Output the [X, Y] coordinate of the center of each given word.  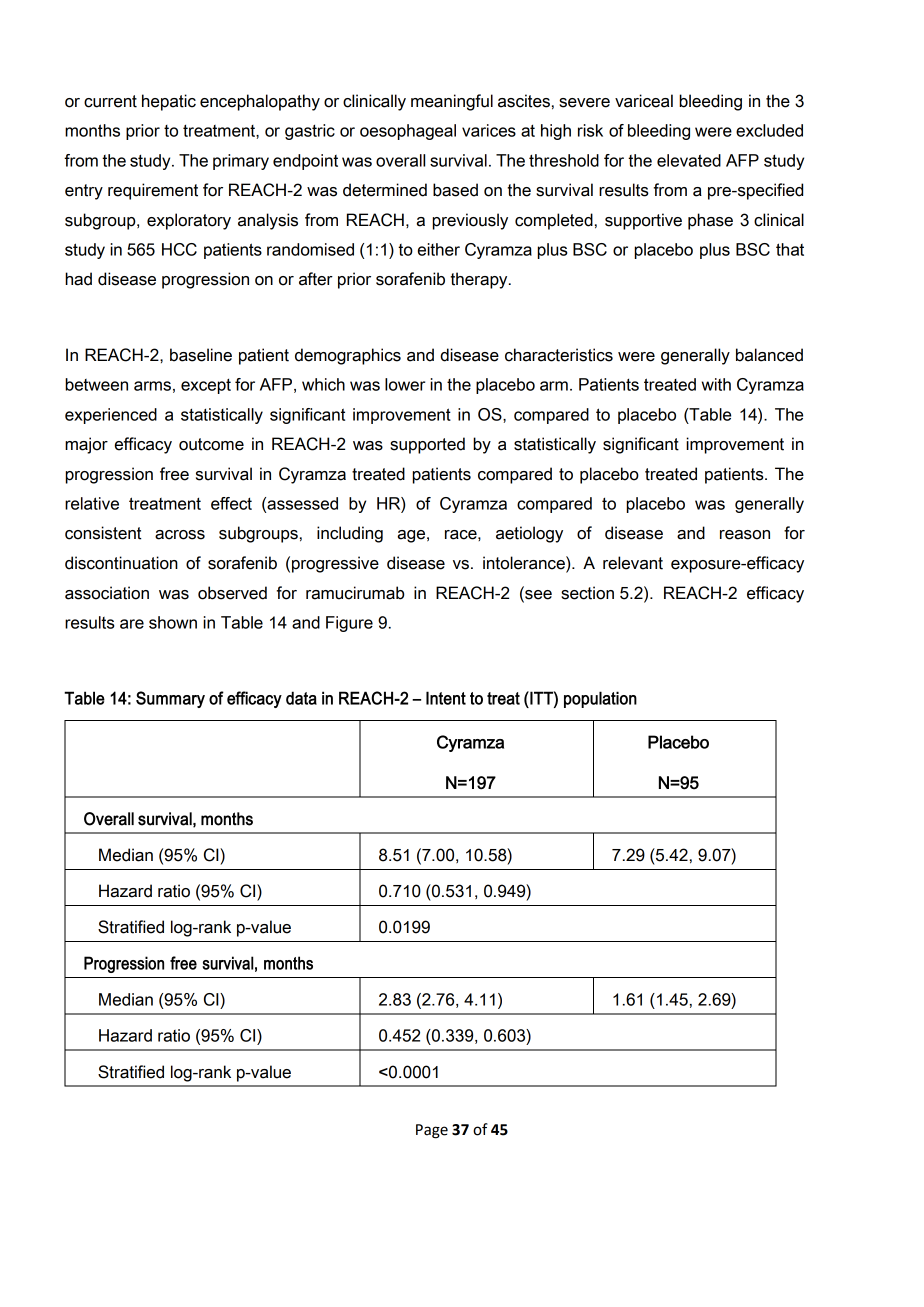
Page [432, 1131]
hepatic [169, 102]
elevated [689, 160]
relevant [633, 563]
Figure [349, 624]
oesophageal [408, 132]
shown [173, 622]
